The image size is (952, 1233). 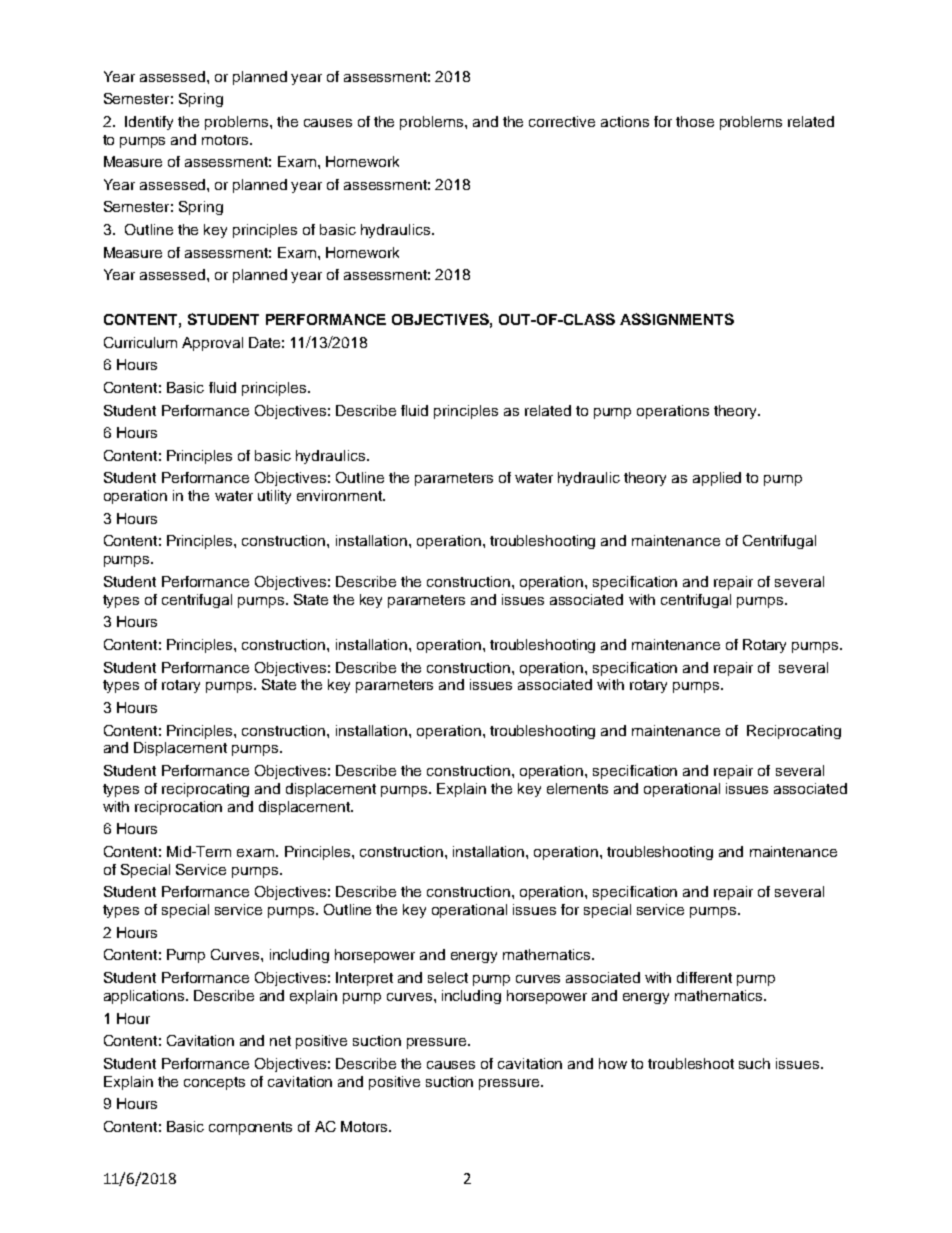 I want to click on Identify, so click(x=149, y=123).
